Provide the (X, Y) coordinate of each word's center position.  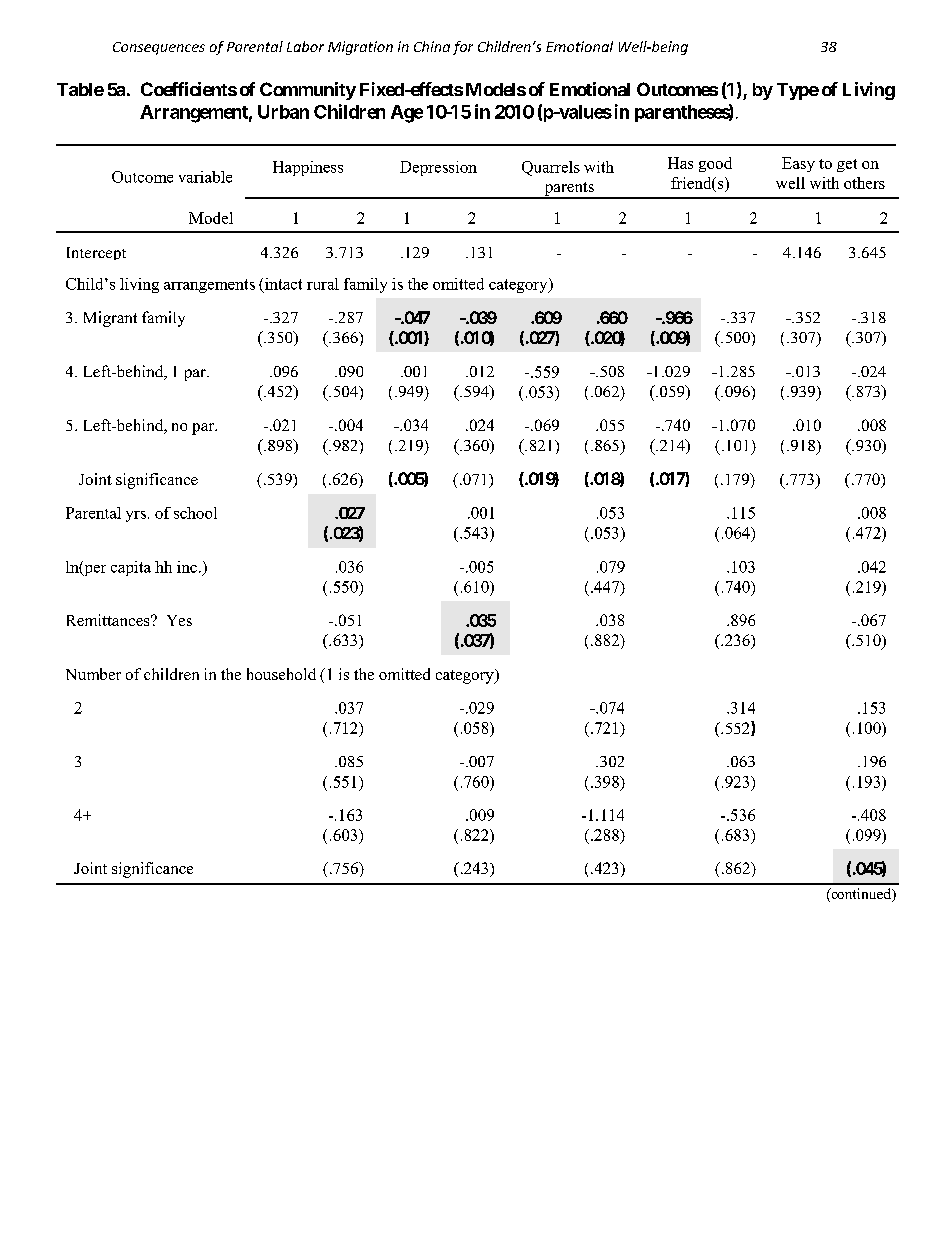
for (463, 48)
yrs (136, 516)
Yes (179, 620)
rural (323, 284)
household (281, 674)
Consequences (159, 48)
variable (205, 177)
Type (798, 91)
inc (187, 567)
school (195, 513)
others (864, 183)
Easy (798, 164)
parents (569, 190)
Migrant (110, 319)
